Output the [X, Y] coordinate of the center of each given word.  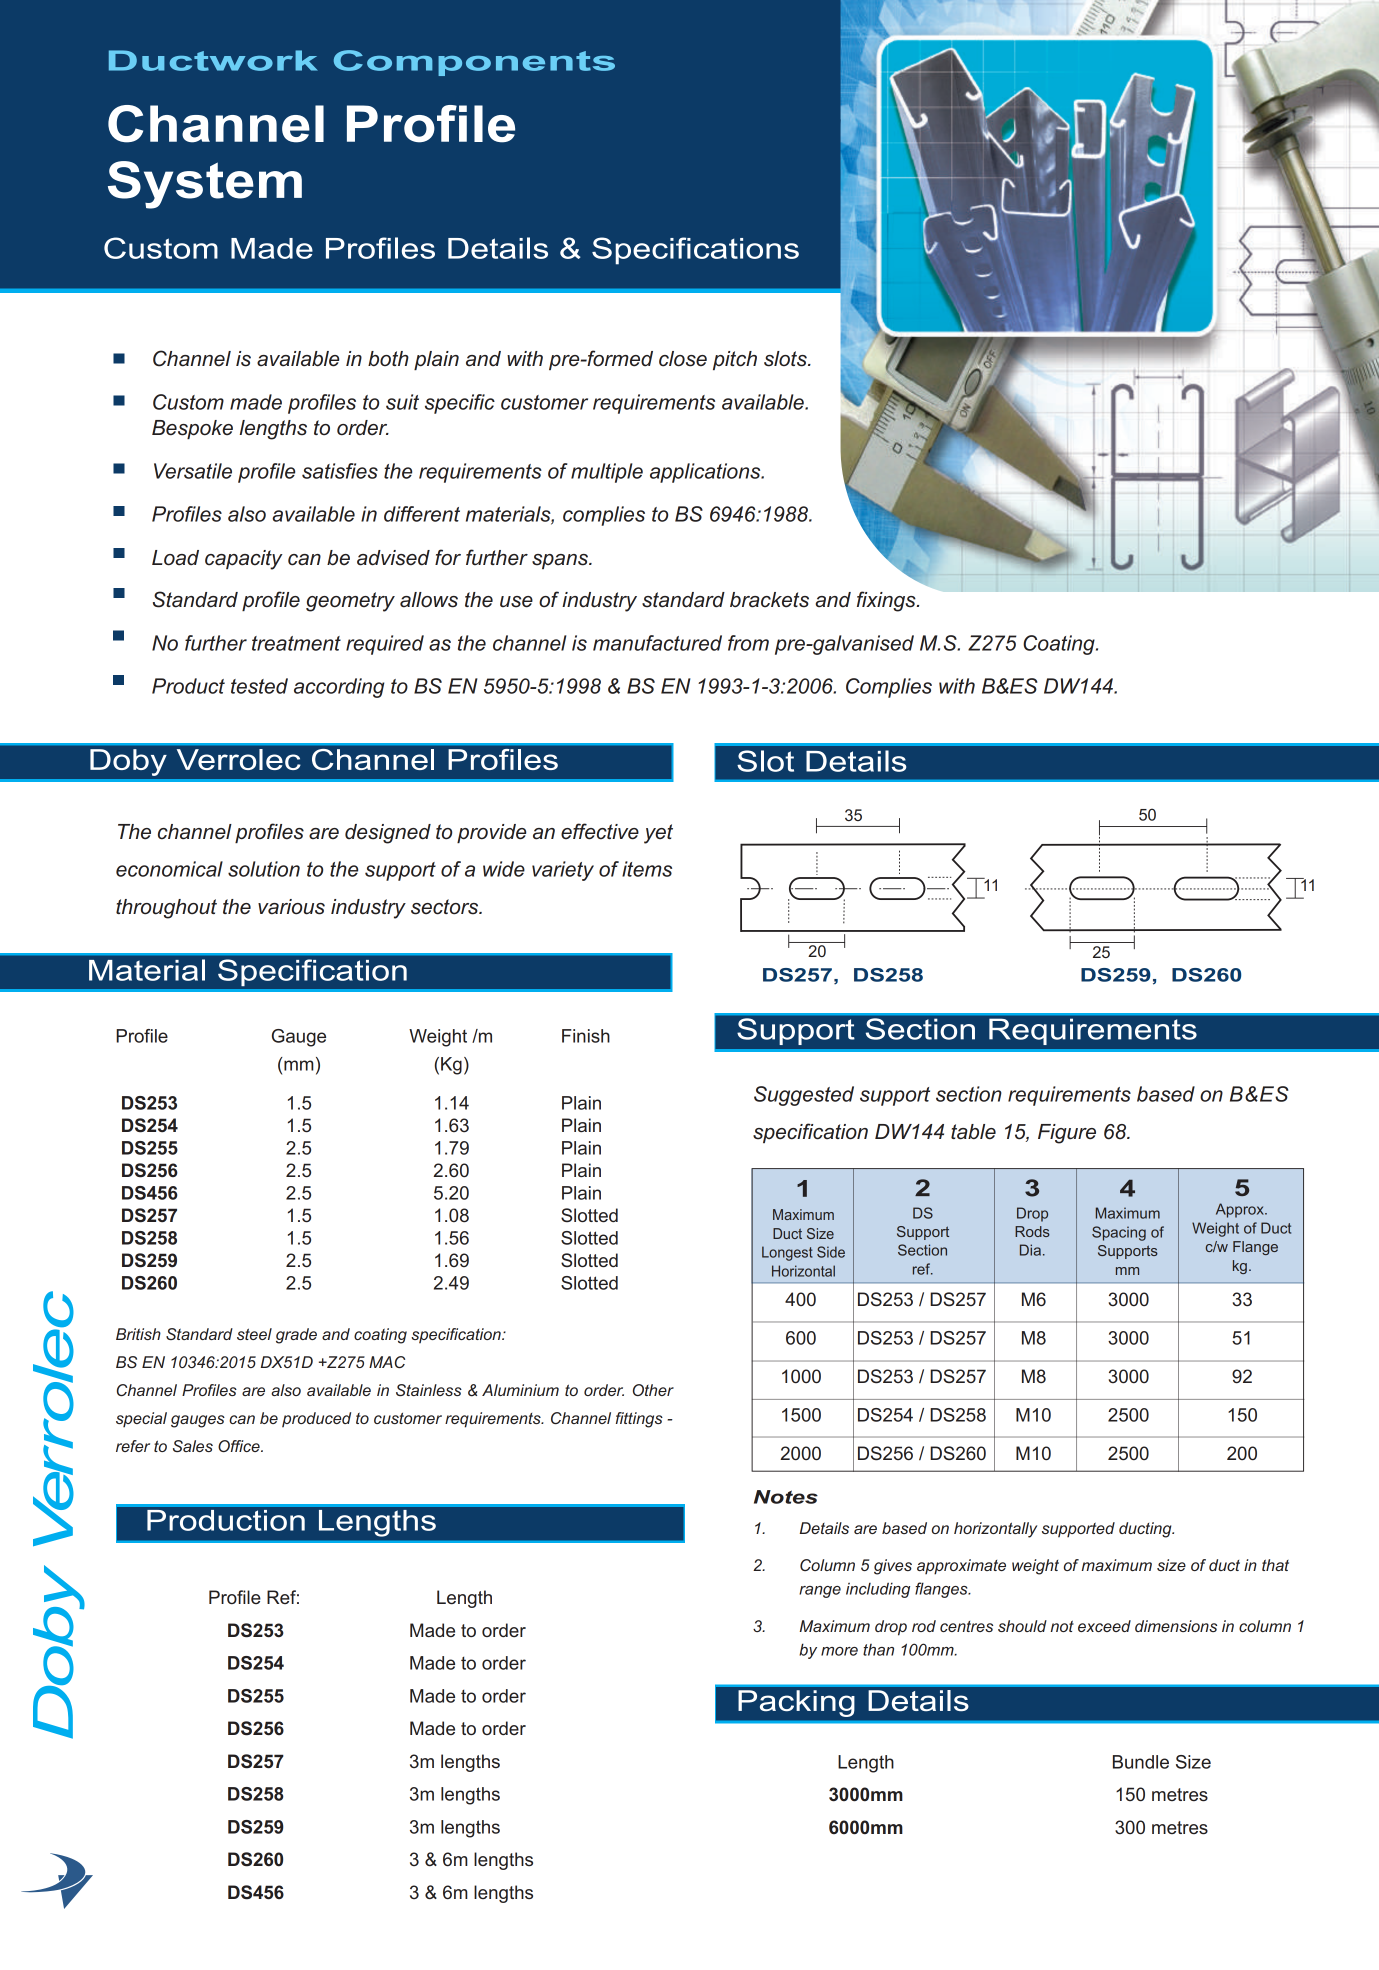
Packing [796, 1703]
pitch [735, 360]
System [205, 185]
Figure [1067, 1134]
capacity [244, 560]
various [291, 907]
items [647, 869]
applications [706, 473]
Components [474, 63]
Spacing [1119, 1233]
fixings [887, 601]
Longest [787, 1253]
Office [240, 1446]
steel [254, 1334]
